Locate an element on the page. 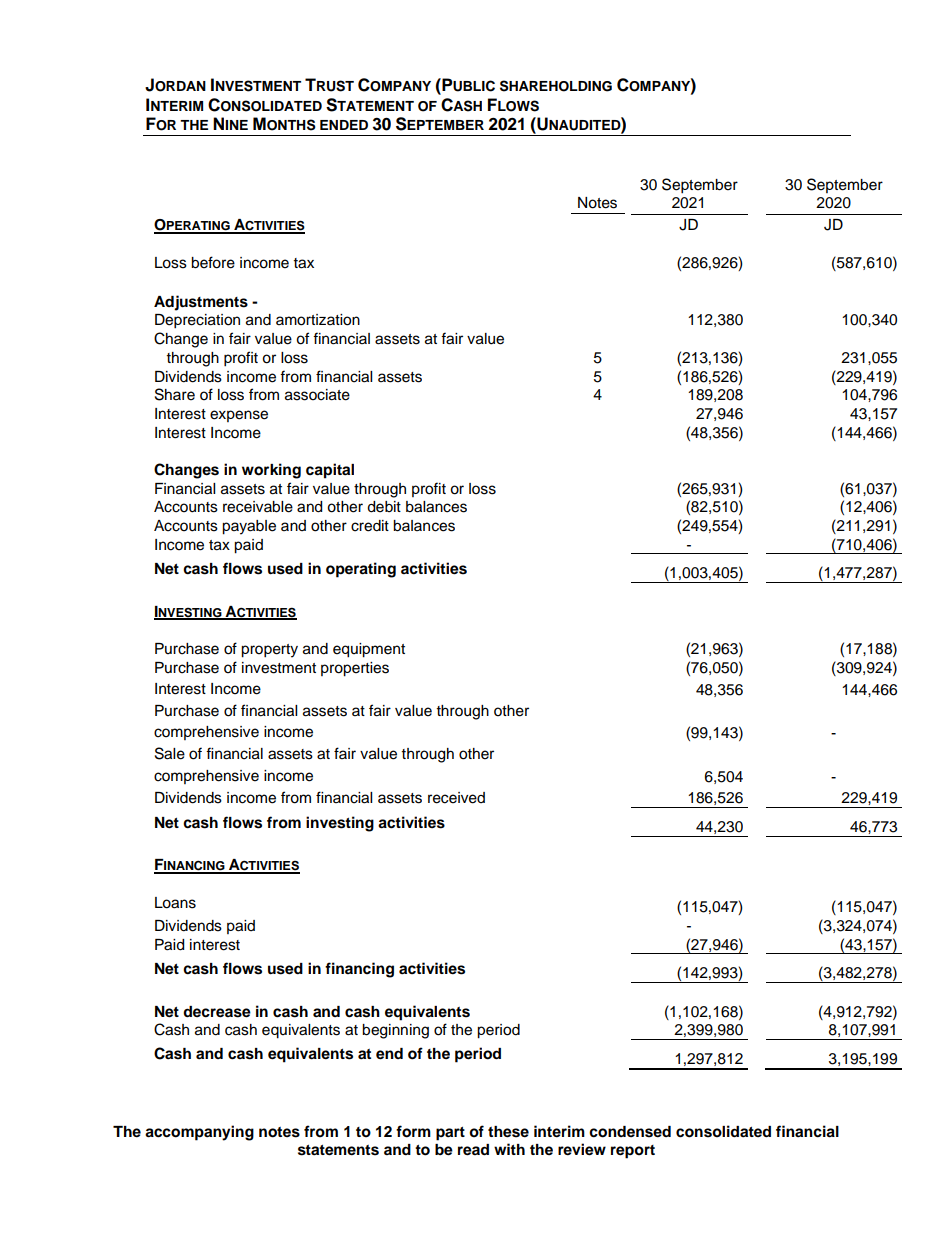  decrease is located at coordinates (217, 1012).
